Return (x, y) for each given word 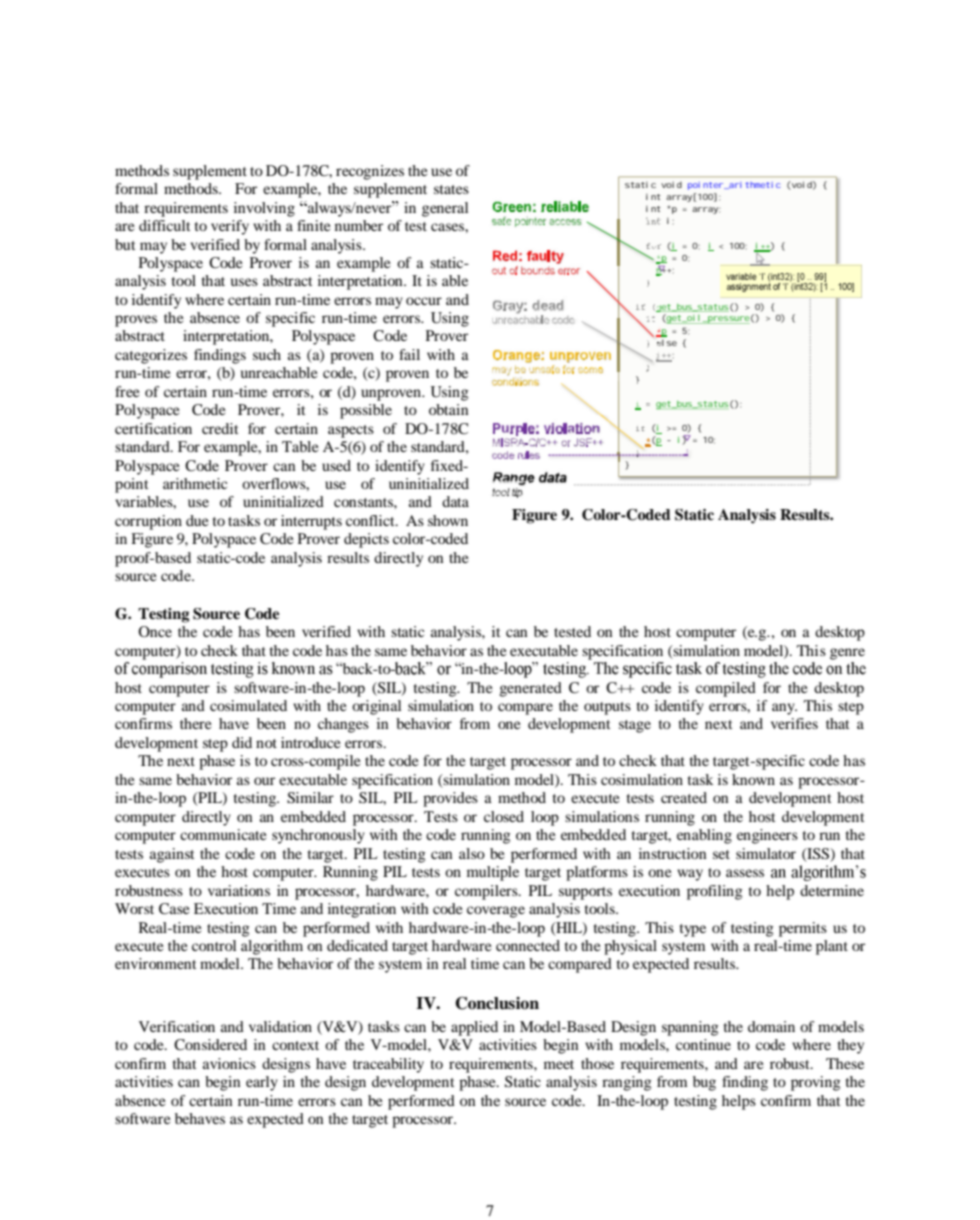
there (195, 723)
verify (230, 227)
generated (530, 689)
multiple (493, 873)
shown (448, 520)
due (197, 520)
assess (745, 873)
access (565, 222)
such (267, 354)
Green (511, 207)
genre (847, 654)
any (784, 709)
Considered (210, 1045)
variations (239, 890)
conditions (515, 380)
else (667, 342)
